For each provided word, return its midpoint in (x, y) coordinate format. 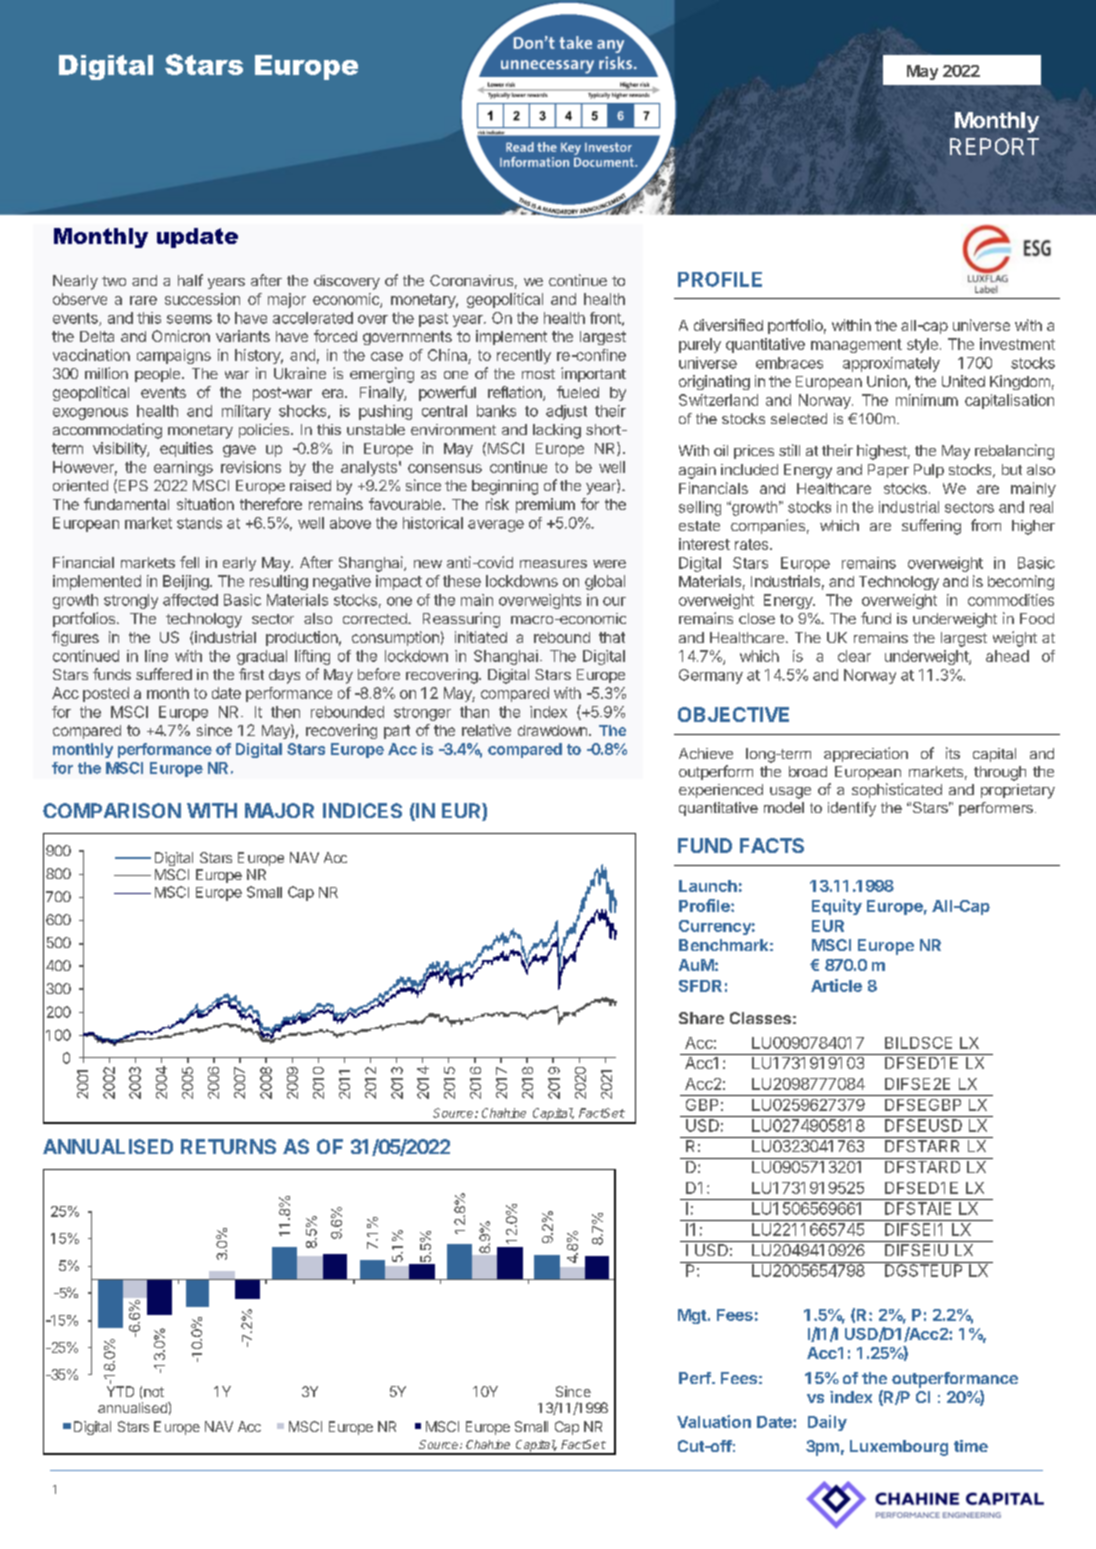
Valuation (714, 1421)
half (190, 280)
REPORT (994, 146)
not (154, 1392)
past (433, 320)
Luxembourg (899, 1448)
